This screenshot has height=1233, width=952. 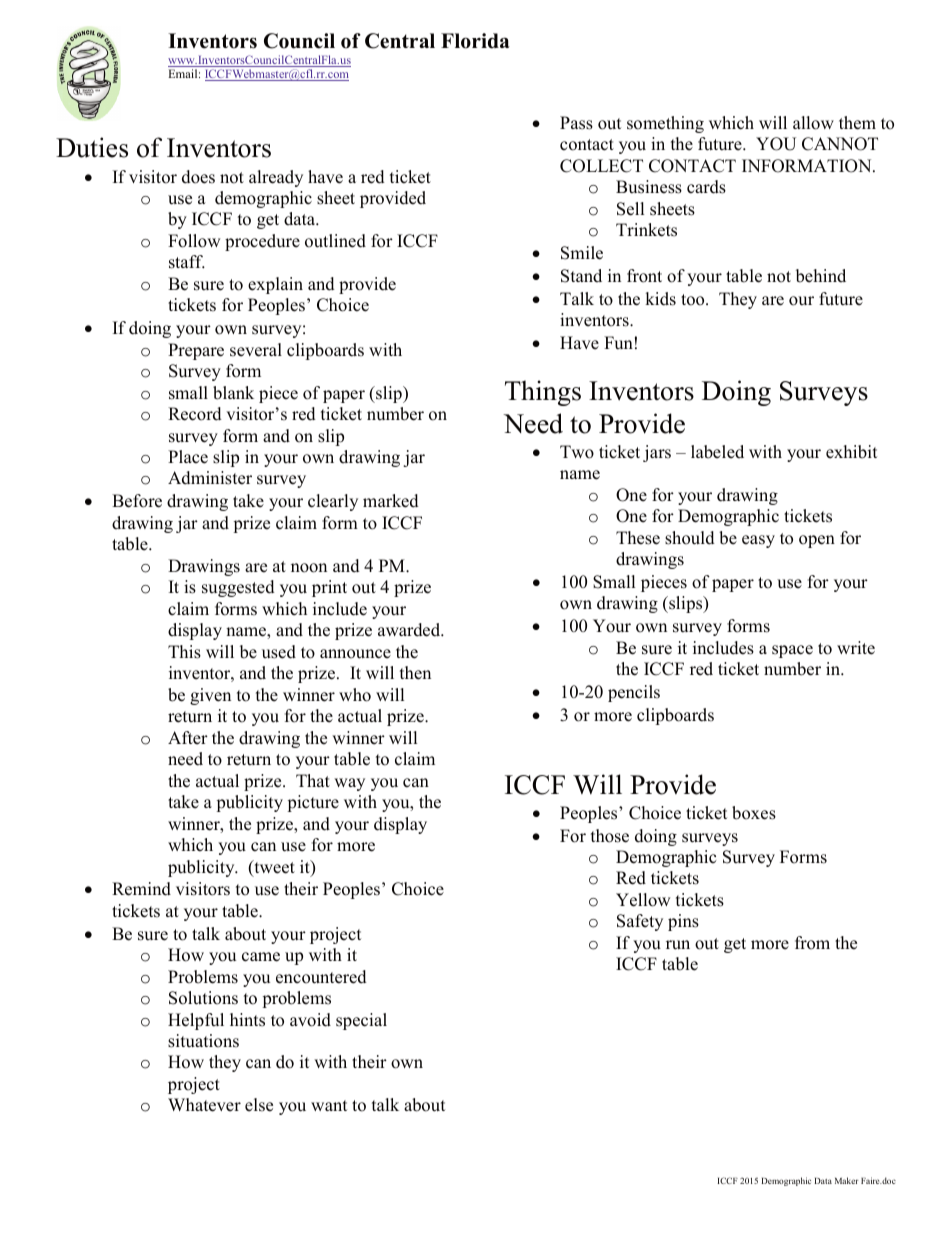 I want to click on space, so click(x=792, y=651).
